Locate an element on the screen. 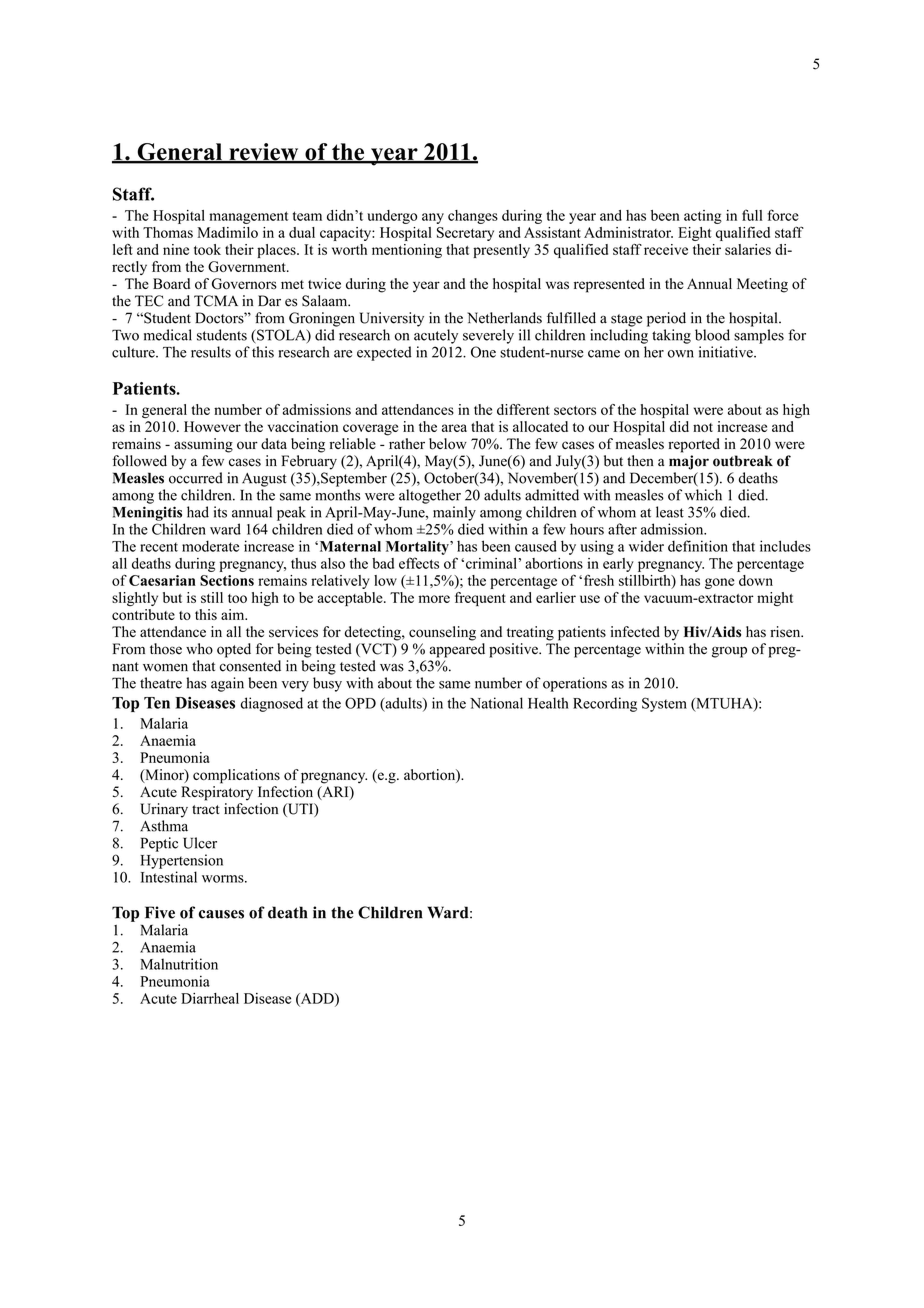  acting is located at coordinates (703, 217).
